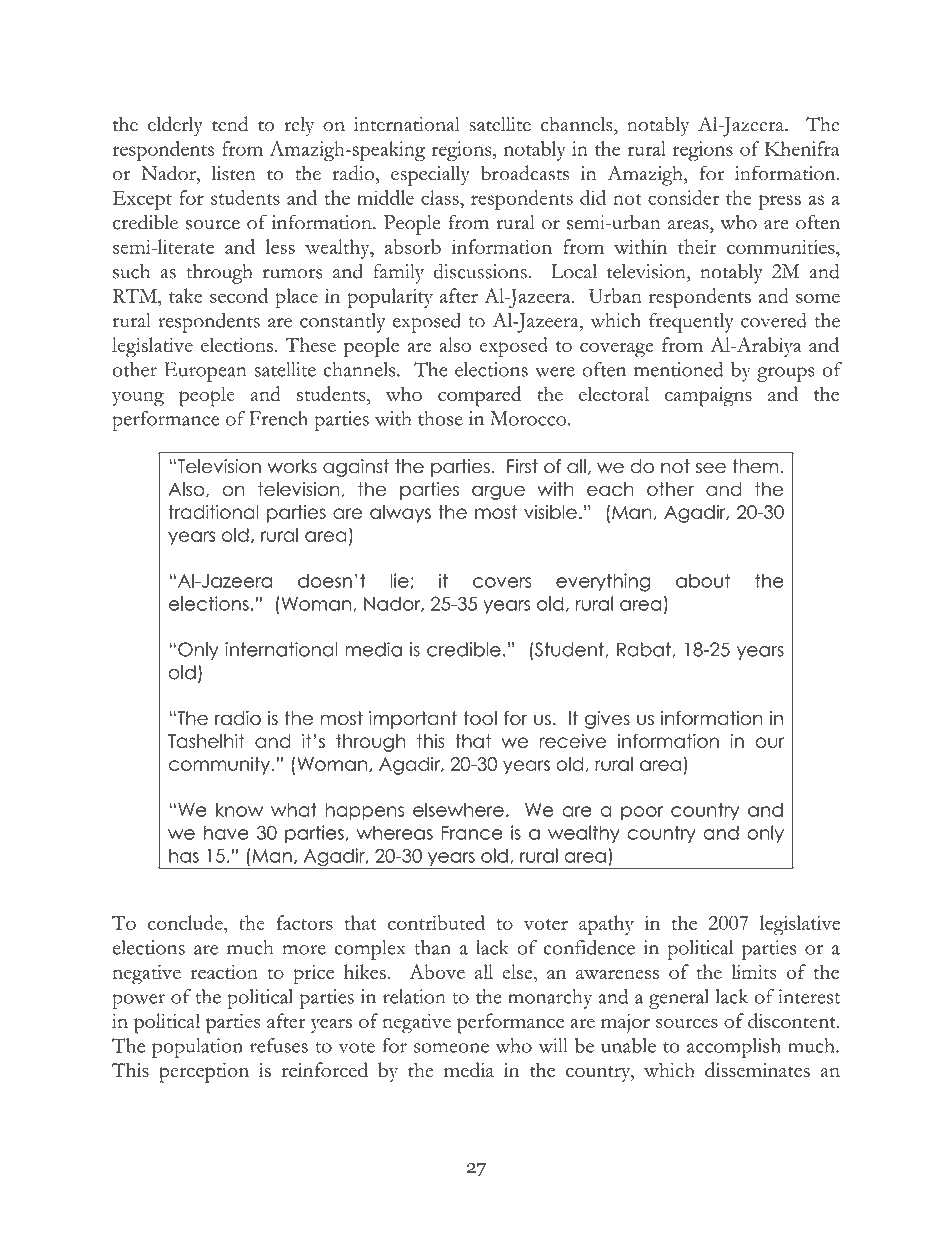 Image resolution: width=952 pixels, height=1233 pixels. What do you see at coordinates (498, 492) in the screenshot?
I see `argue` at bounding box center [498, 492].
